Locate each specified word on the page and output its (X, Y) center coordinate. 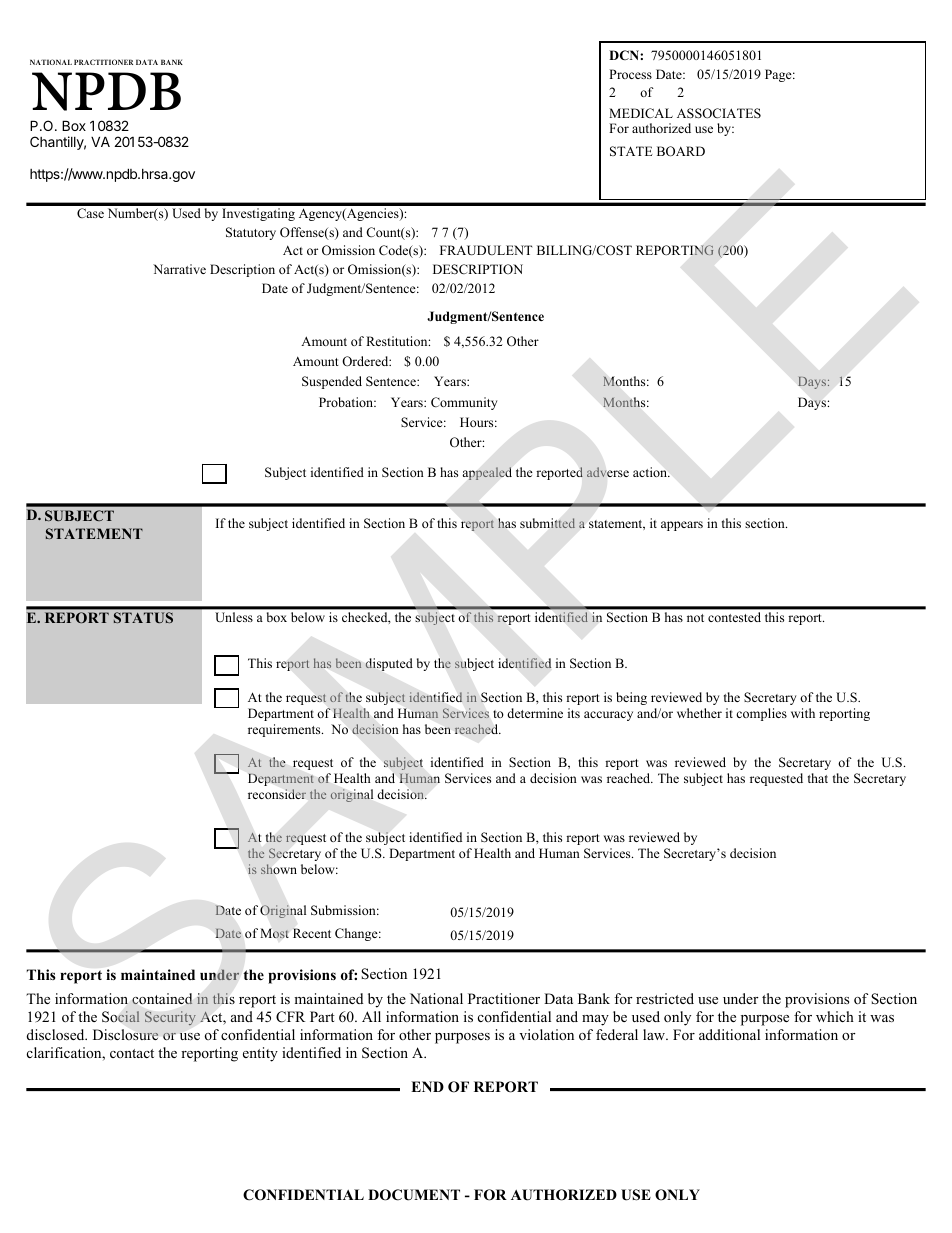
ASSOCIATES (719, 113)
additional (729, 1034)
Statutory (251, 233)
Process (630, 74)
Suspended (332, 382)
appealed (487, 473)
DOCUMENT (414, 1195)
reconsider (277, 794)
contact (132, 1053)
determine (535, 713)
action (651, 472)
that (818, 778)
